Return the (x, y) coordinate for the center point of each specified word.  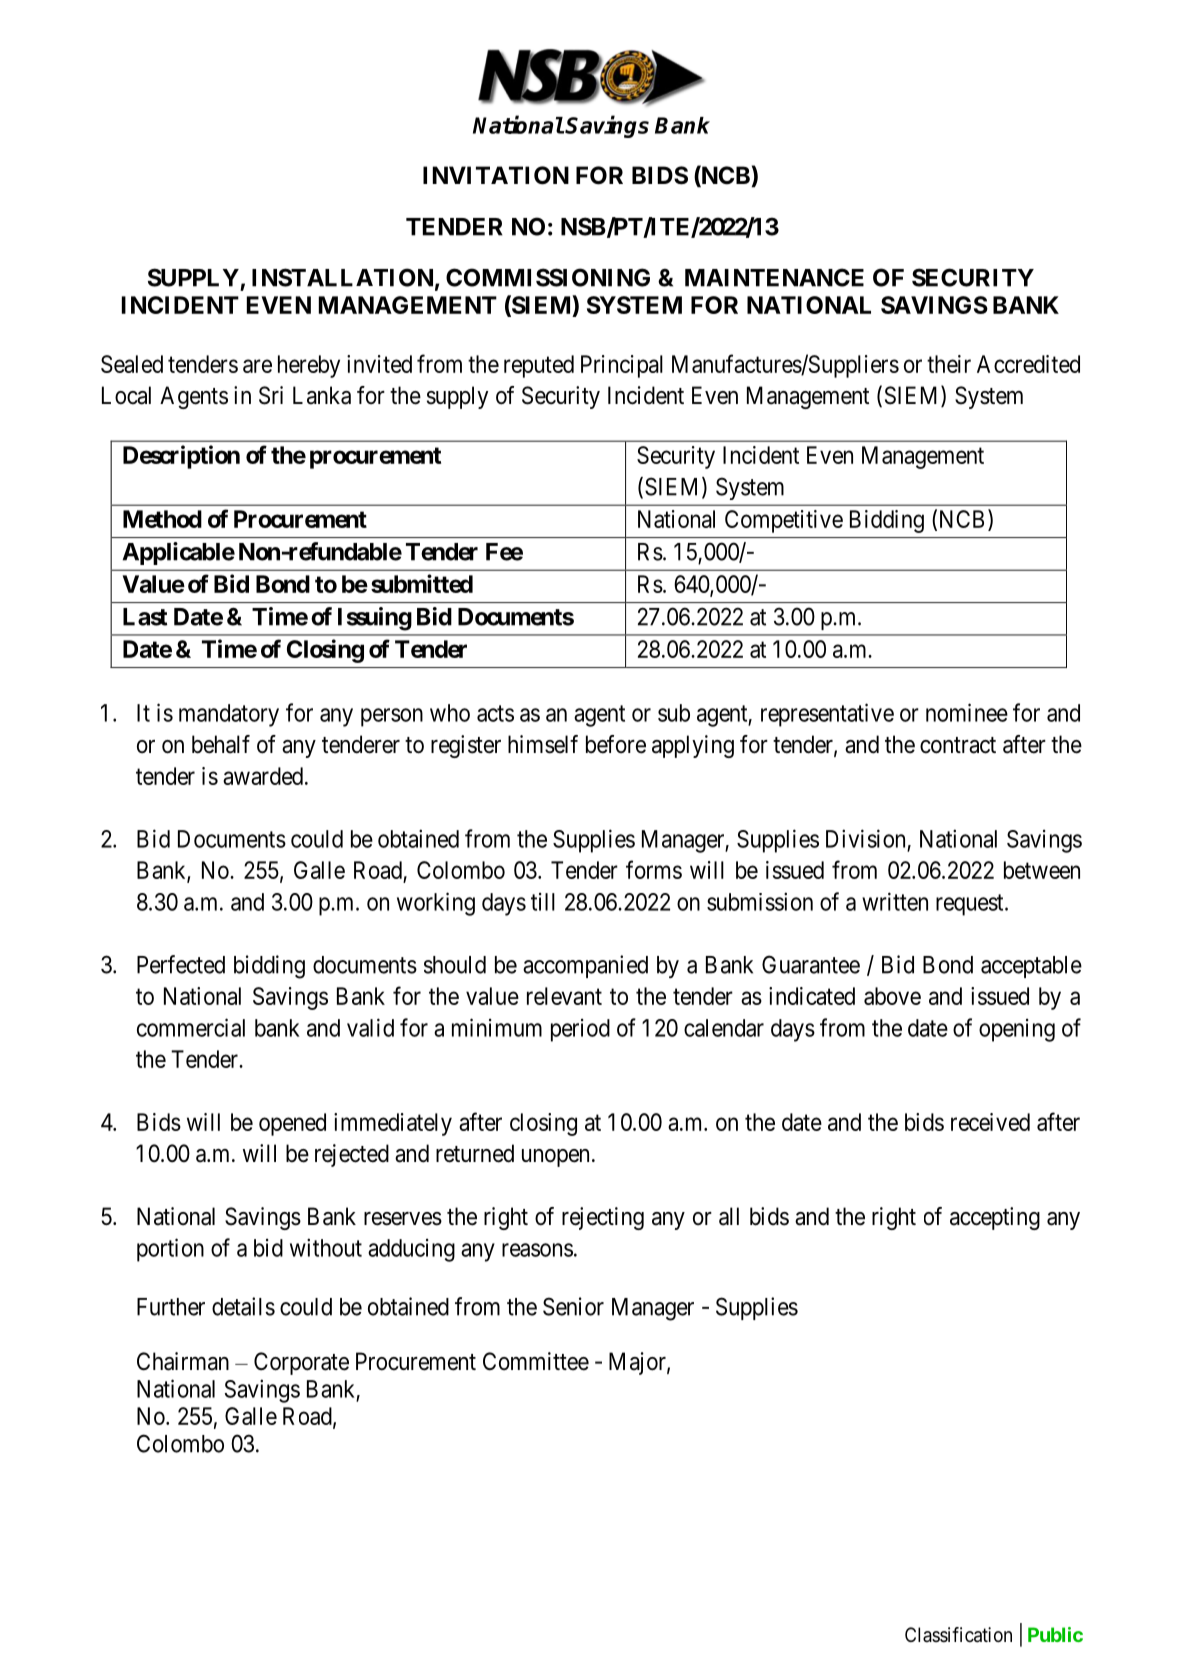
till (543, 902)
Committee (536, 1361)
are (257, 366)
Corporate (301, 1363)
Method (162, 519)
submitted (422, 583)
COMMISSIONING (548, 277)
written (895, 901)
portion (170, 1250)
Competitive (784, 521)
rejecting (603, 1218)
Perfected (181, 964)
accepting (995, 1218)
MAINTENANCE (774, 277)
